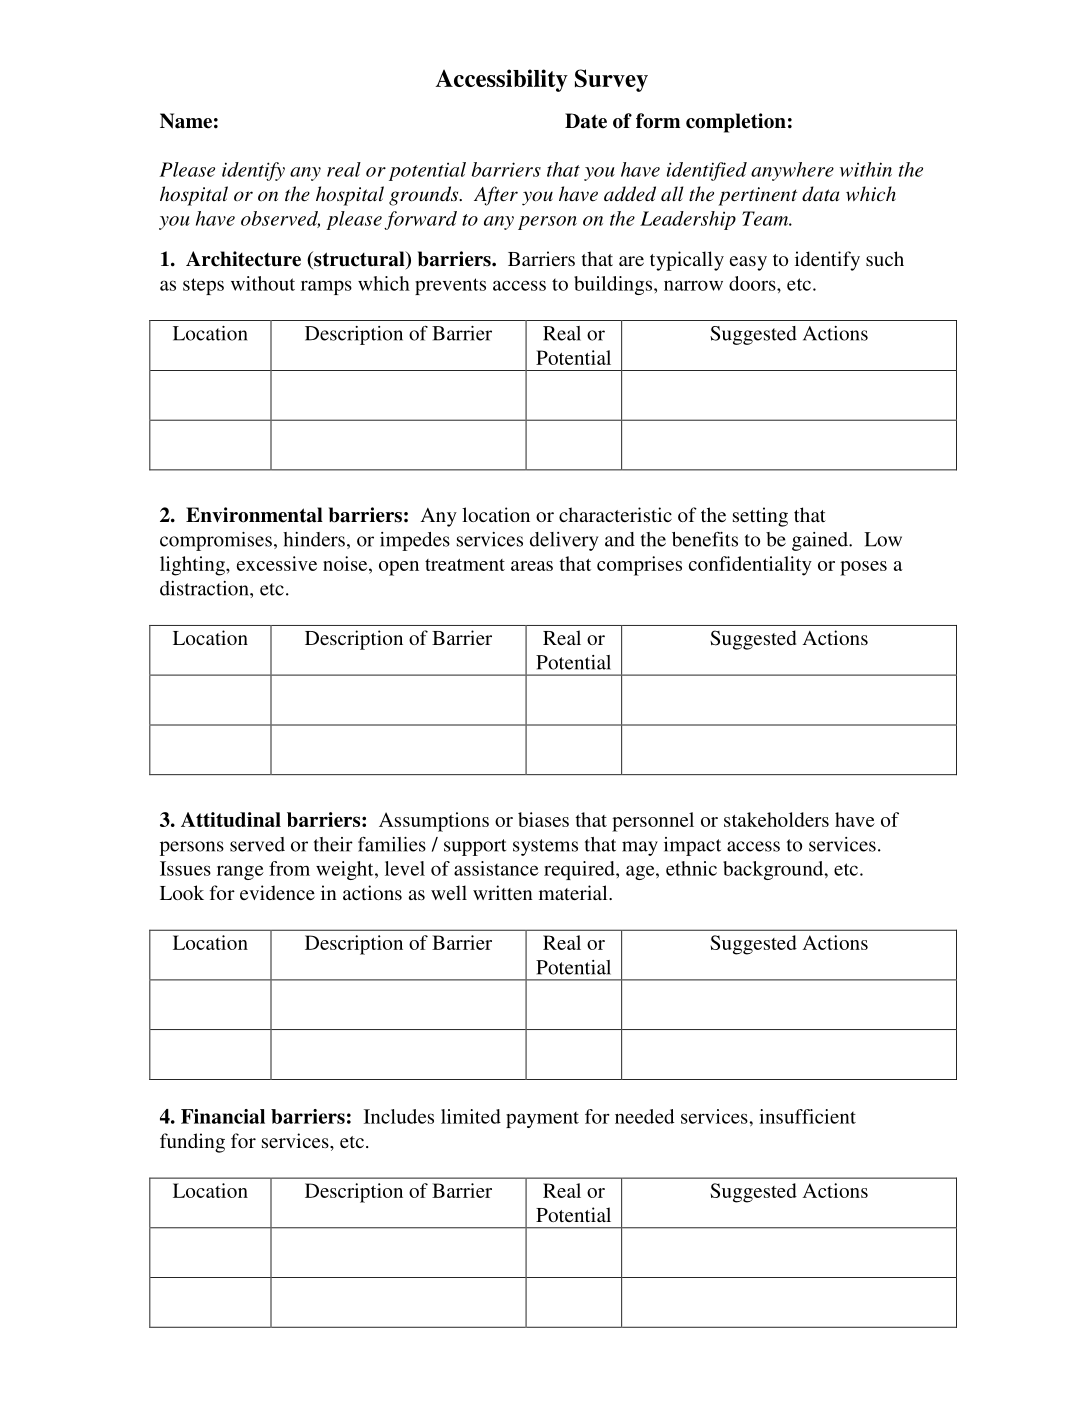 This screenshot has width=1084, height=1402. I want to click on completion, so click(736, 123).
